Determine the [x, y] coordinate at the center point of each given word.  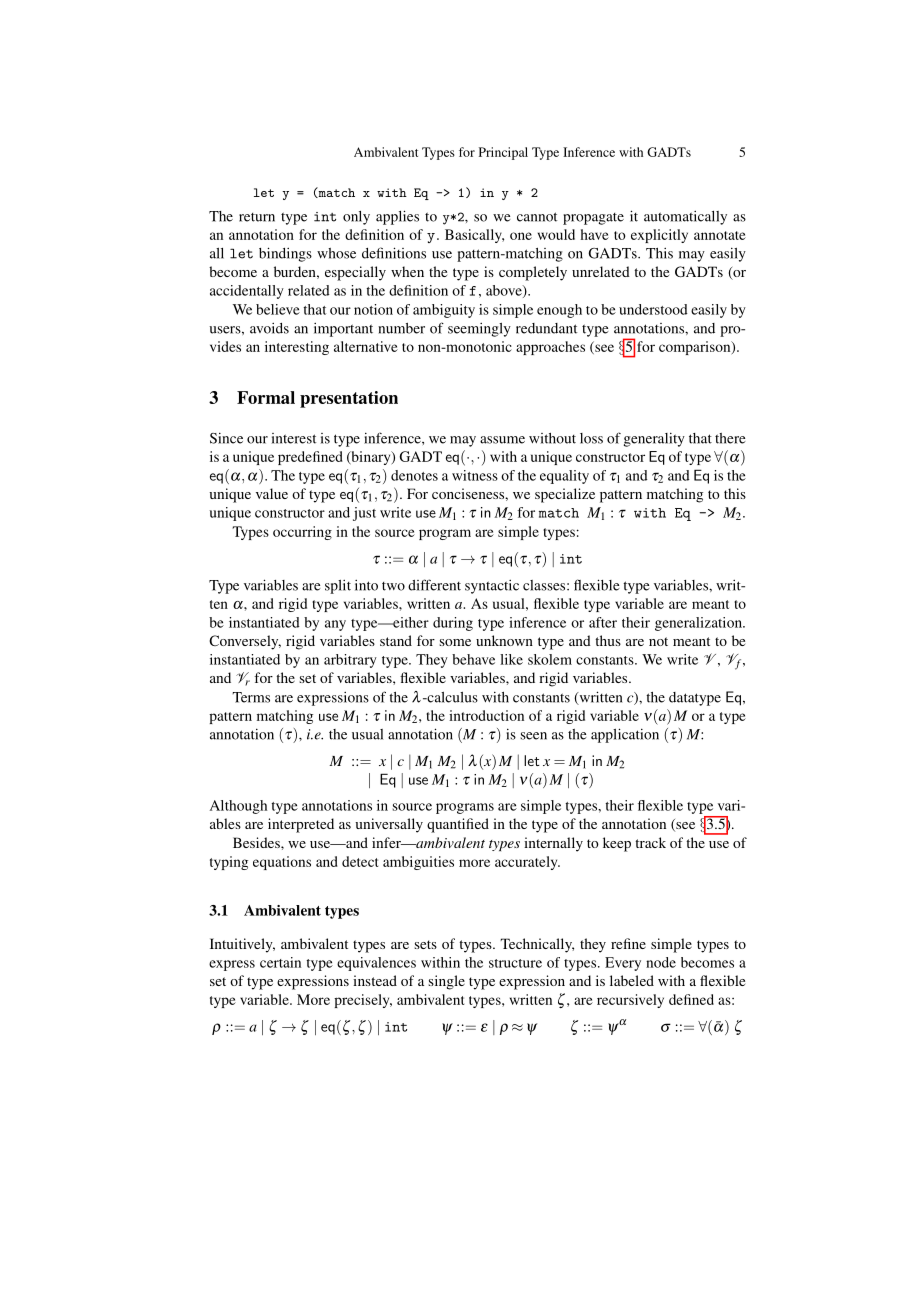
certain [280, 962]
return [257, 217]
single [446, 982]
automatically [685, 218]
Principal [503, 153]
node [661, 962]
